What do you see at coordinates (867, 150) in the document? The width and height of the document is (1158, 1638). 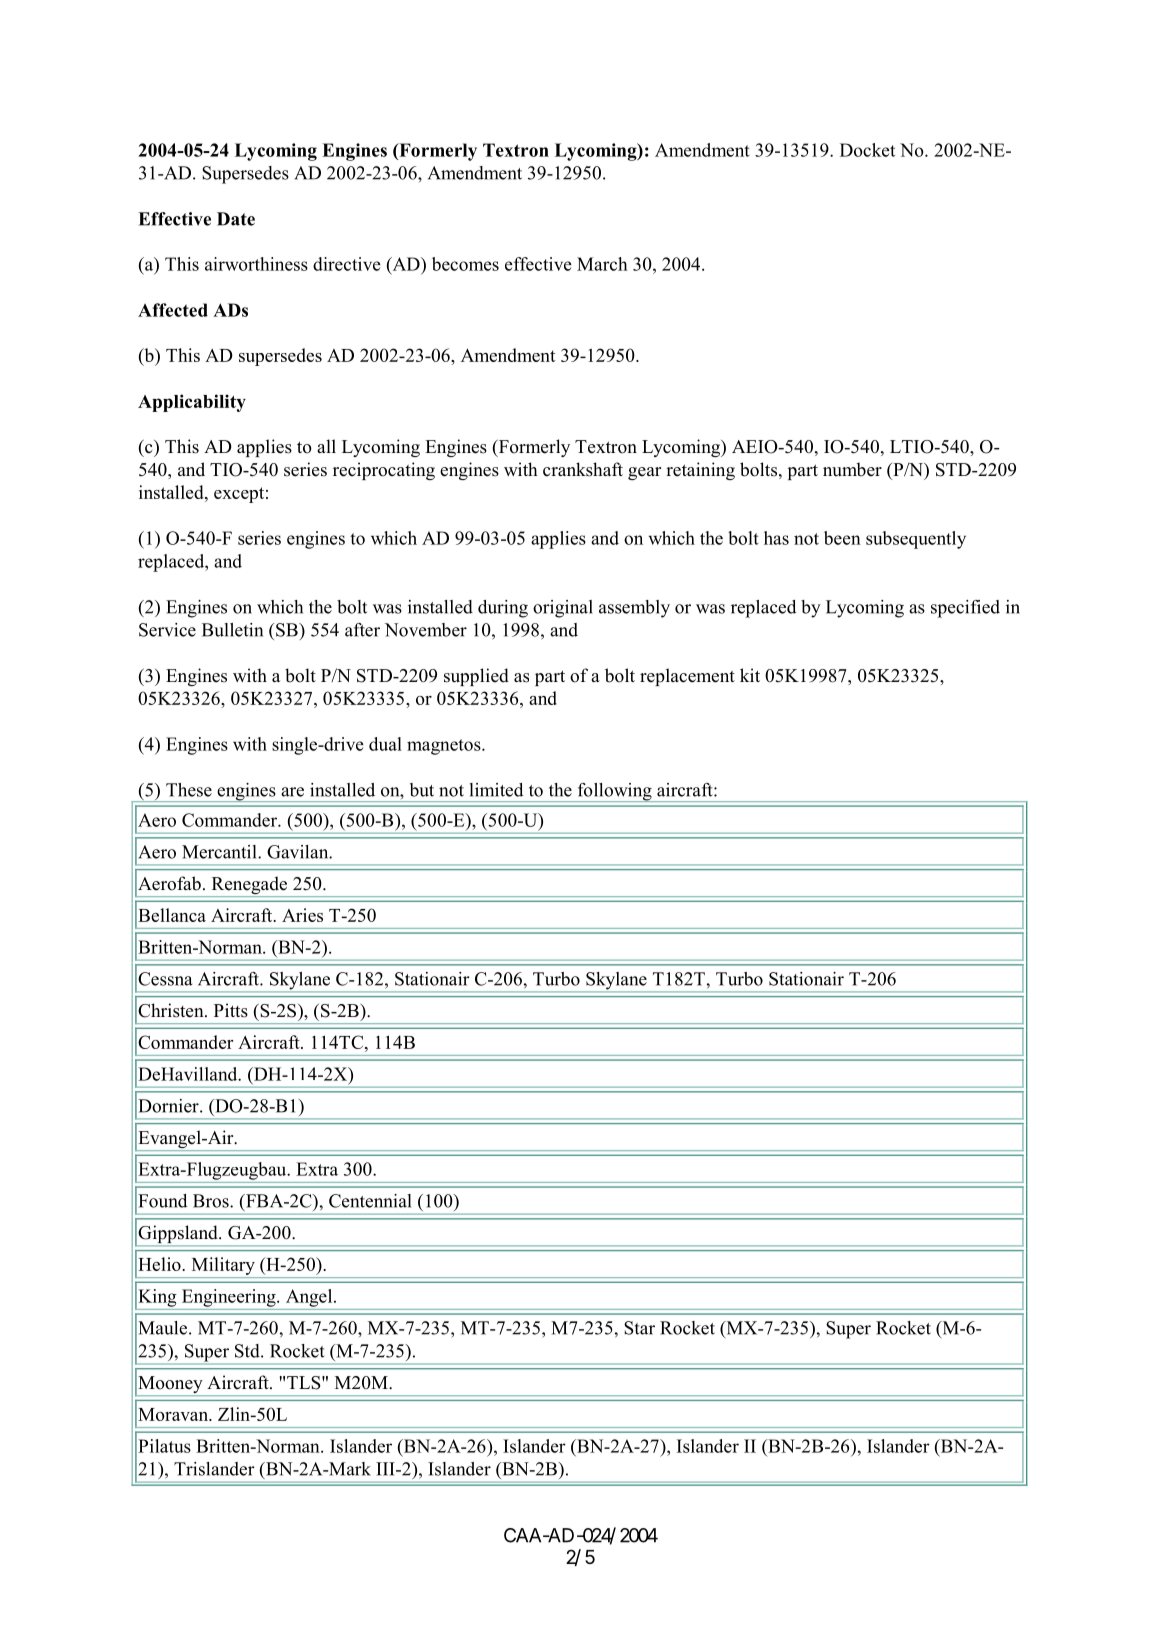 I see `Docket` at bounding box center [867, 150].
